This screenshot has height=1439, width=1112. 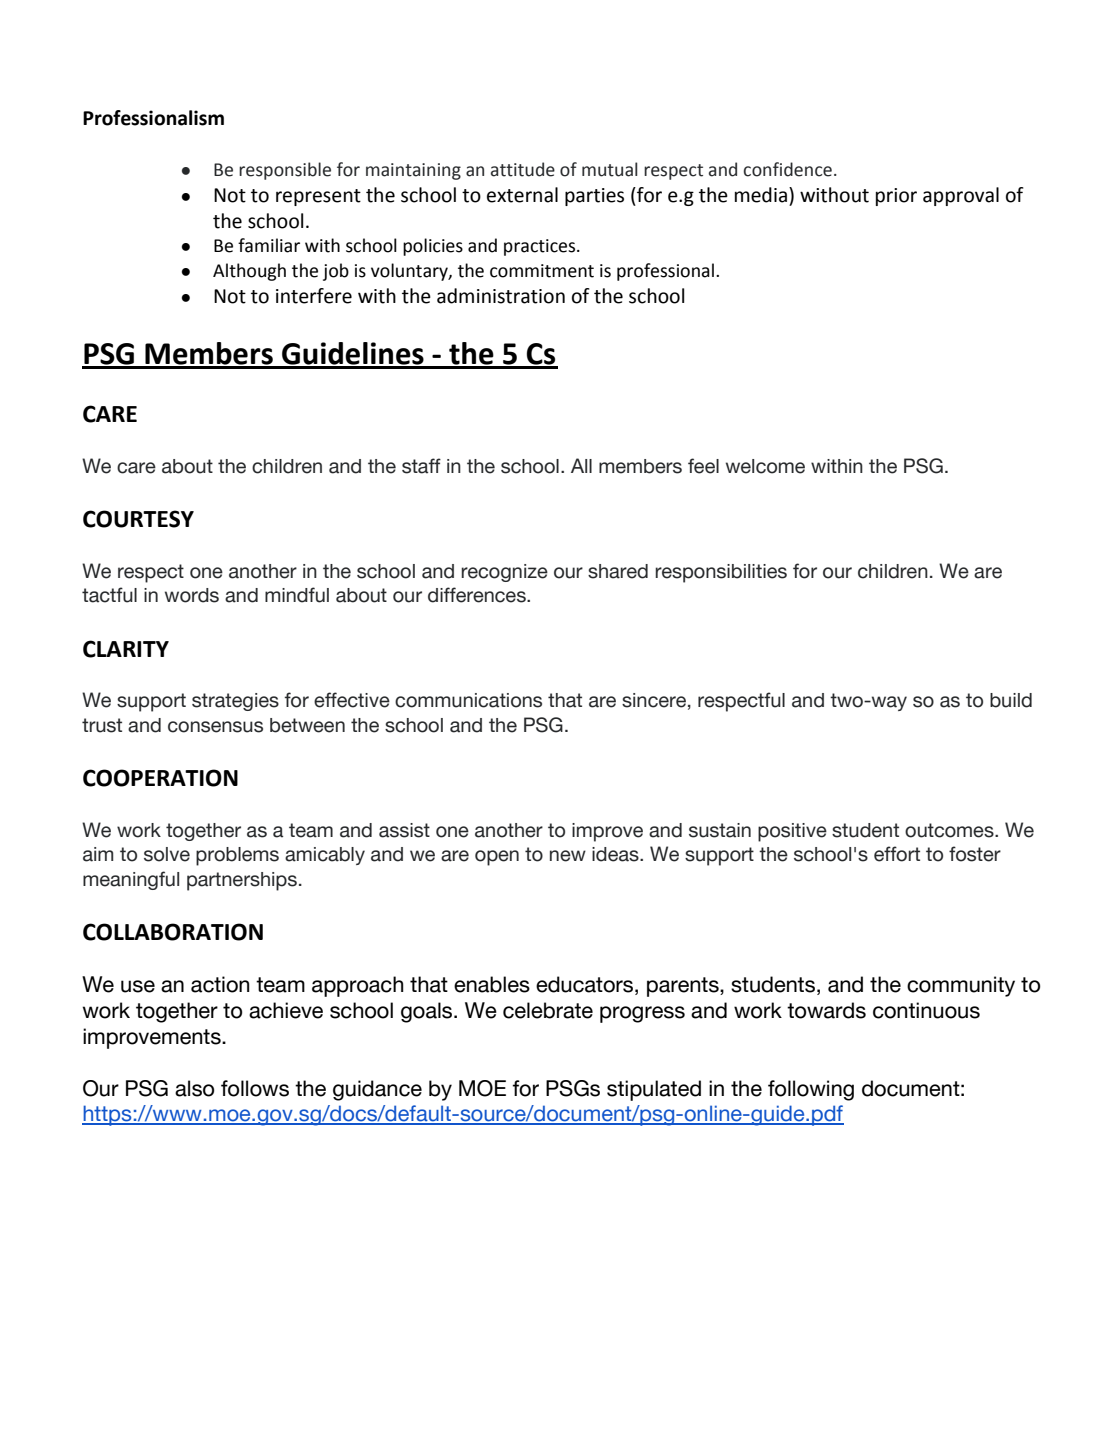 I want to click on effort, so click(x=897, y=854).
